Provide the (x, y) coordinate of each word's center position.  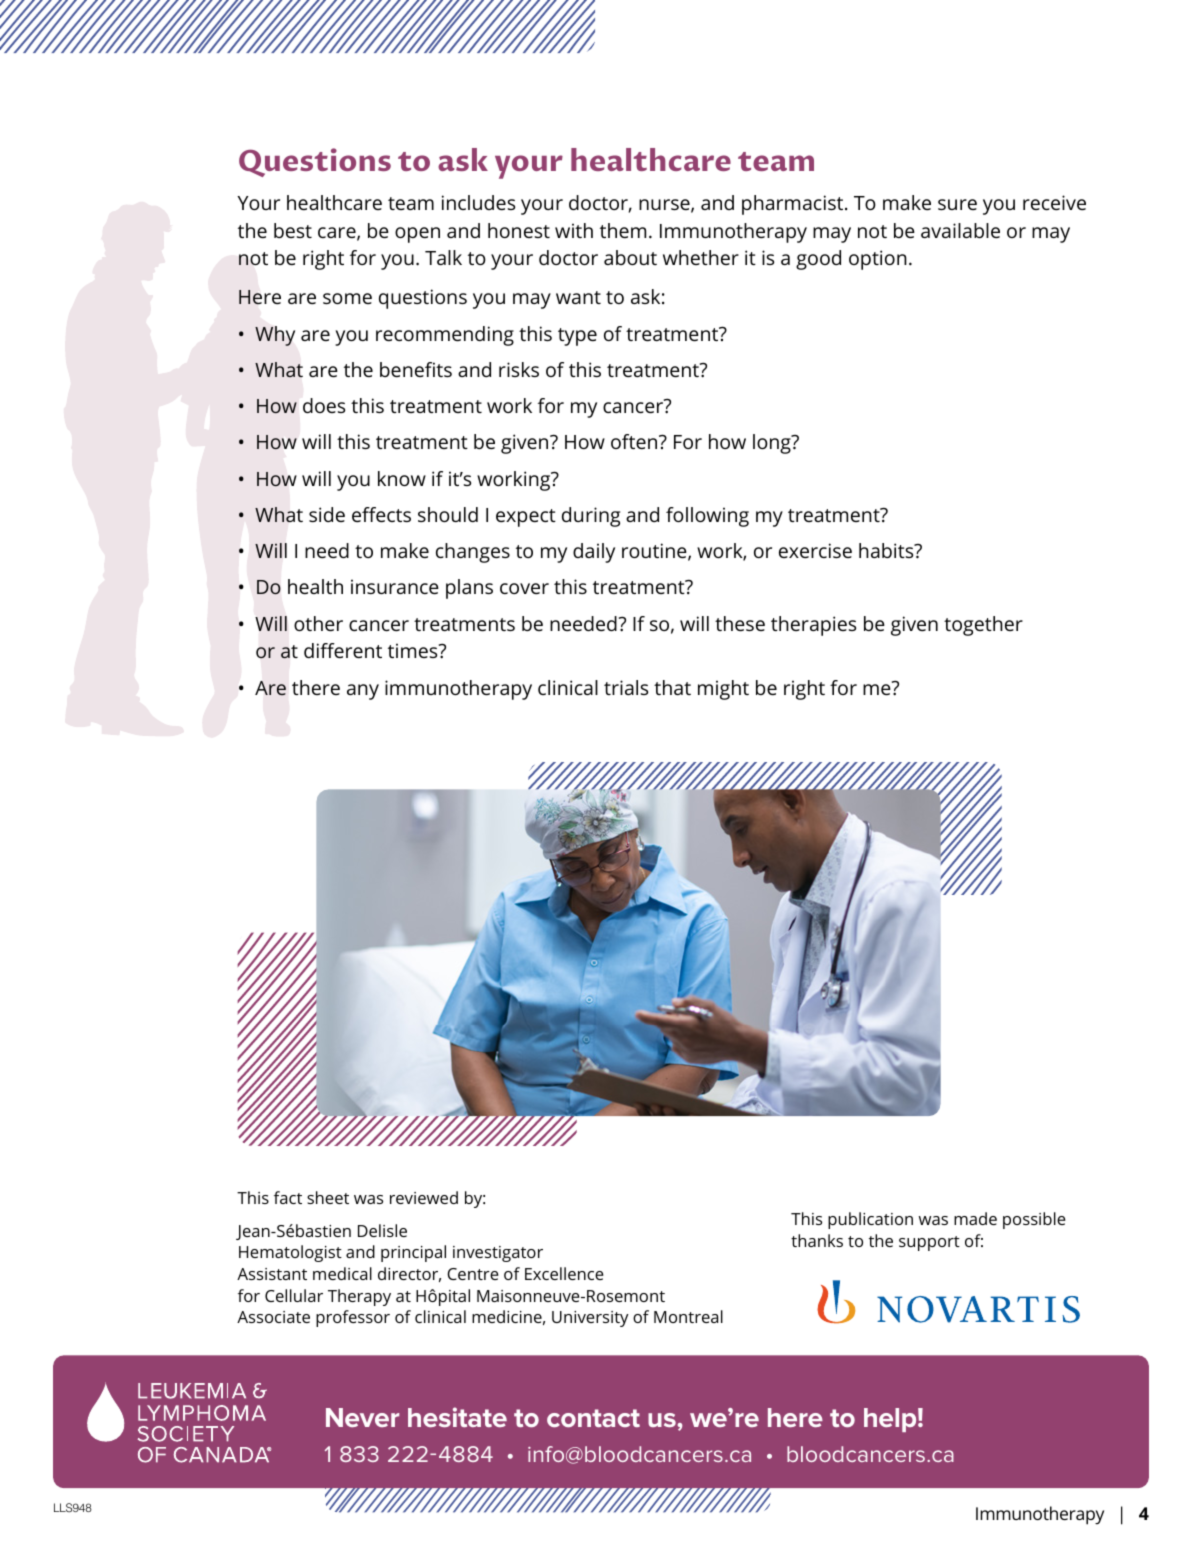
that (672, 687)
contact (593, 1418)
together (983, 626)
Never (362, 1417)
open (417, 235)
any (363, 692)
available (960, 230)
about (630, 257)
